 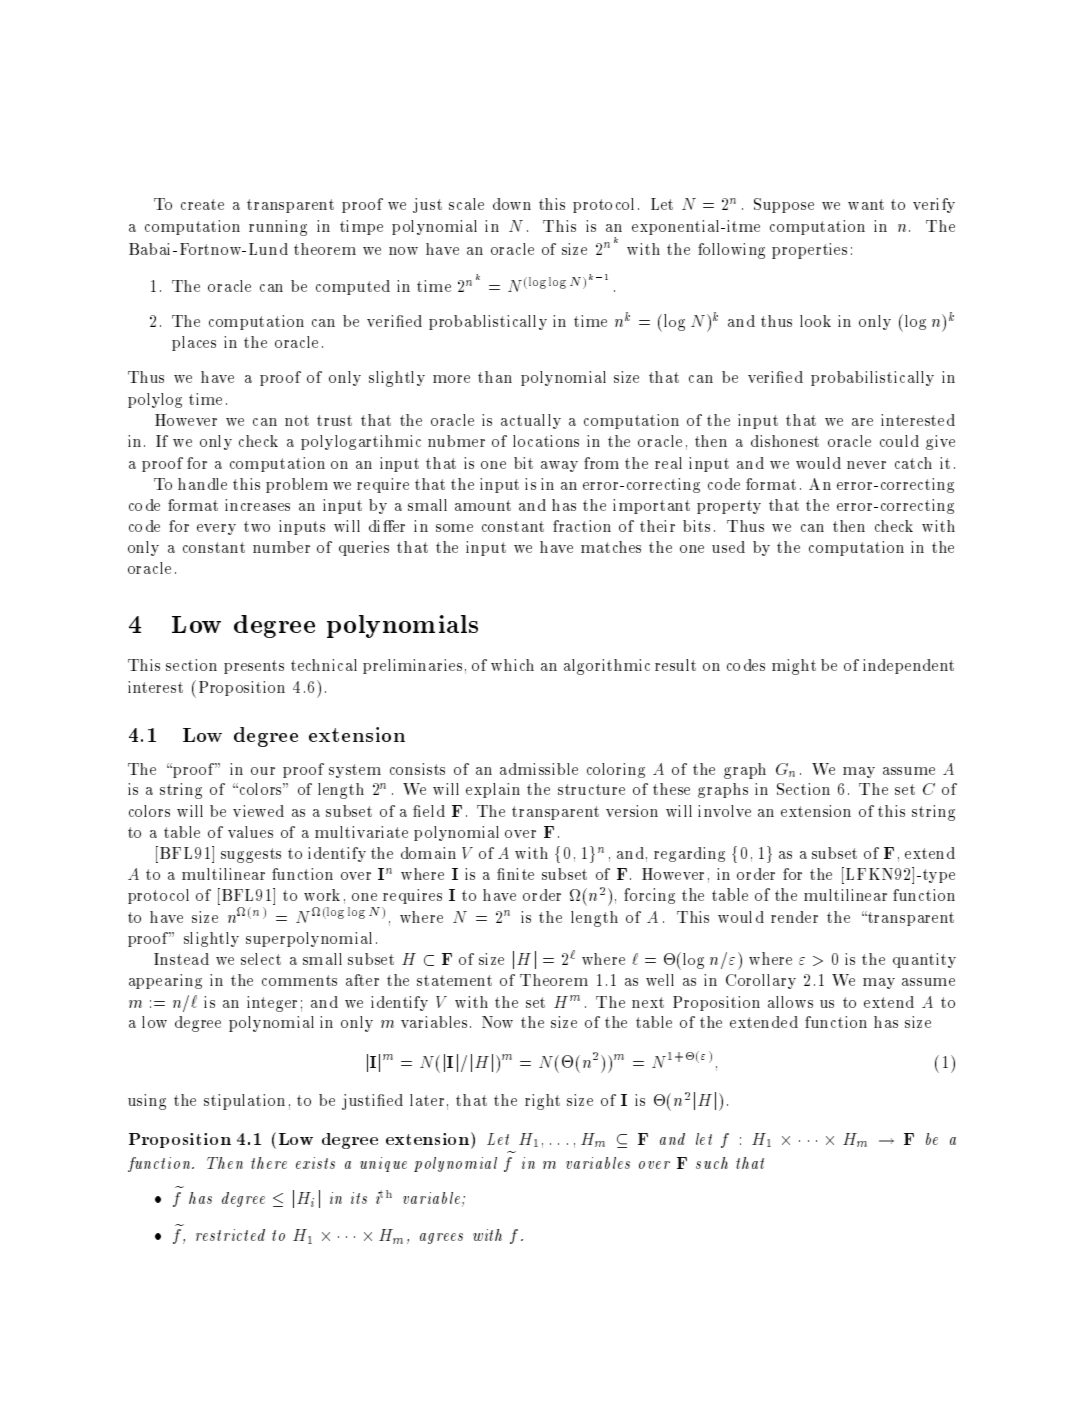 I want to click on fraction, so click(x=582, y=526).
